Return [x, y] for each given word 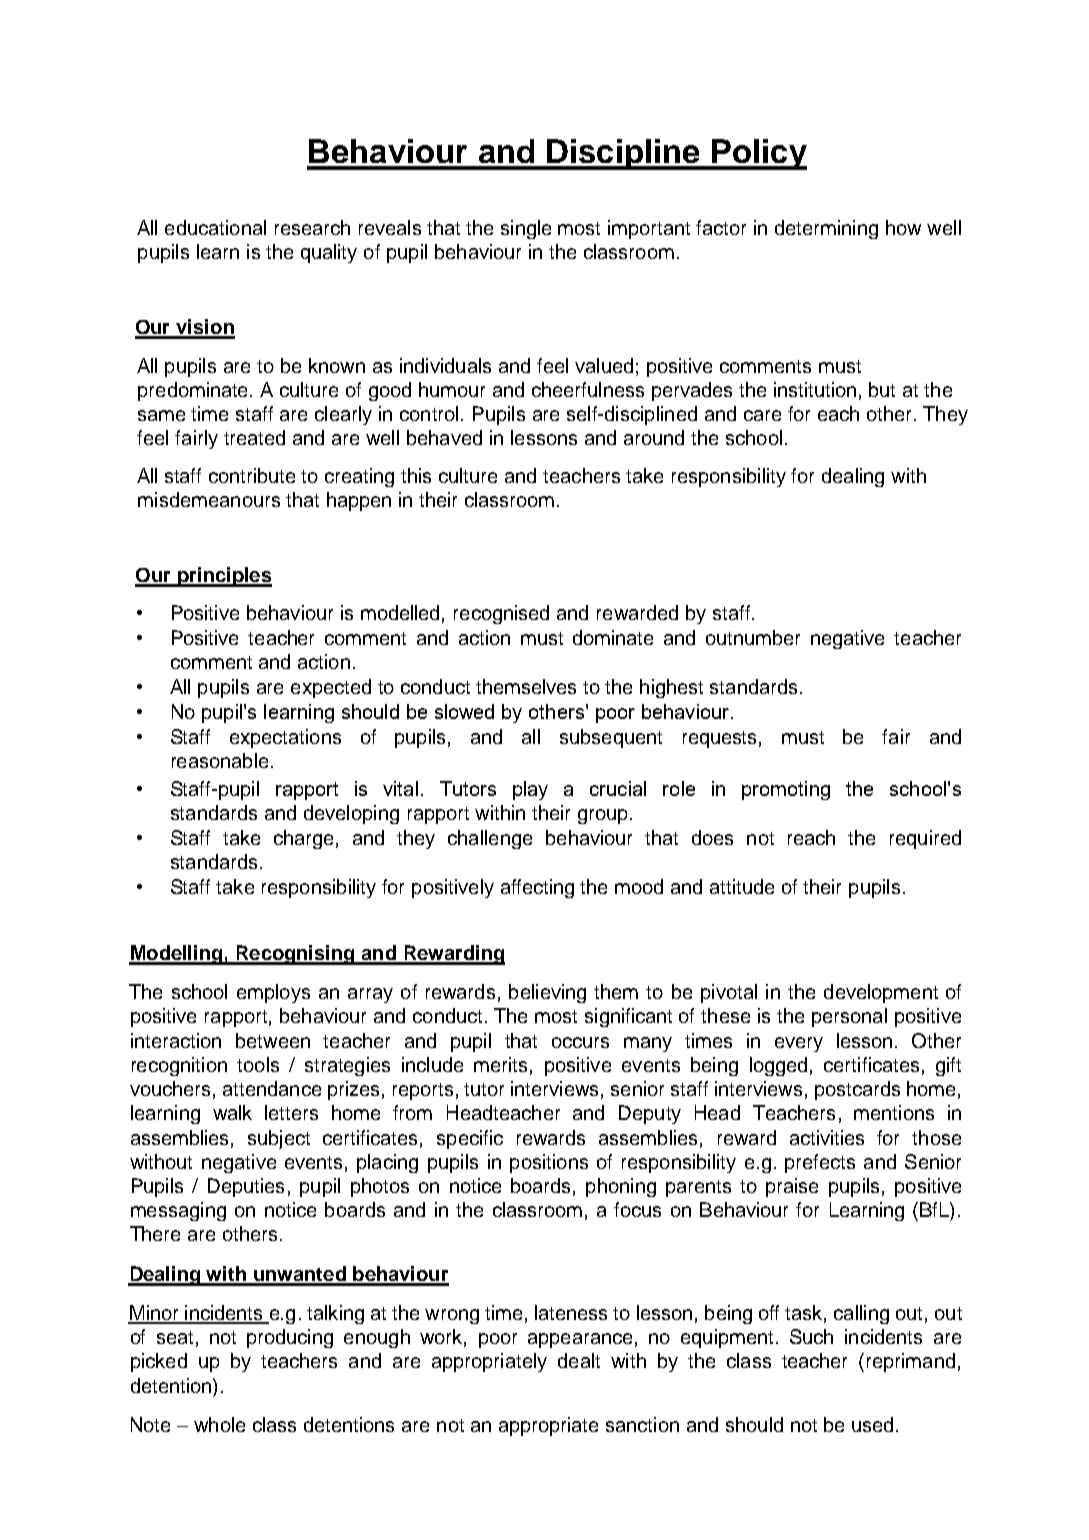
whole [219, 1424]
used [872, 1424]
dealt [579, 1360]
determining [826, 229]
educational [215, 227]
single [526, 229]
